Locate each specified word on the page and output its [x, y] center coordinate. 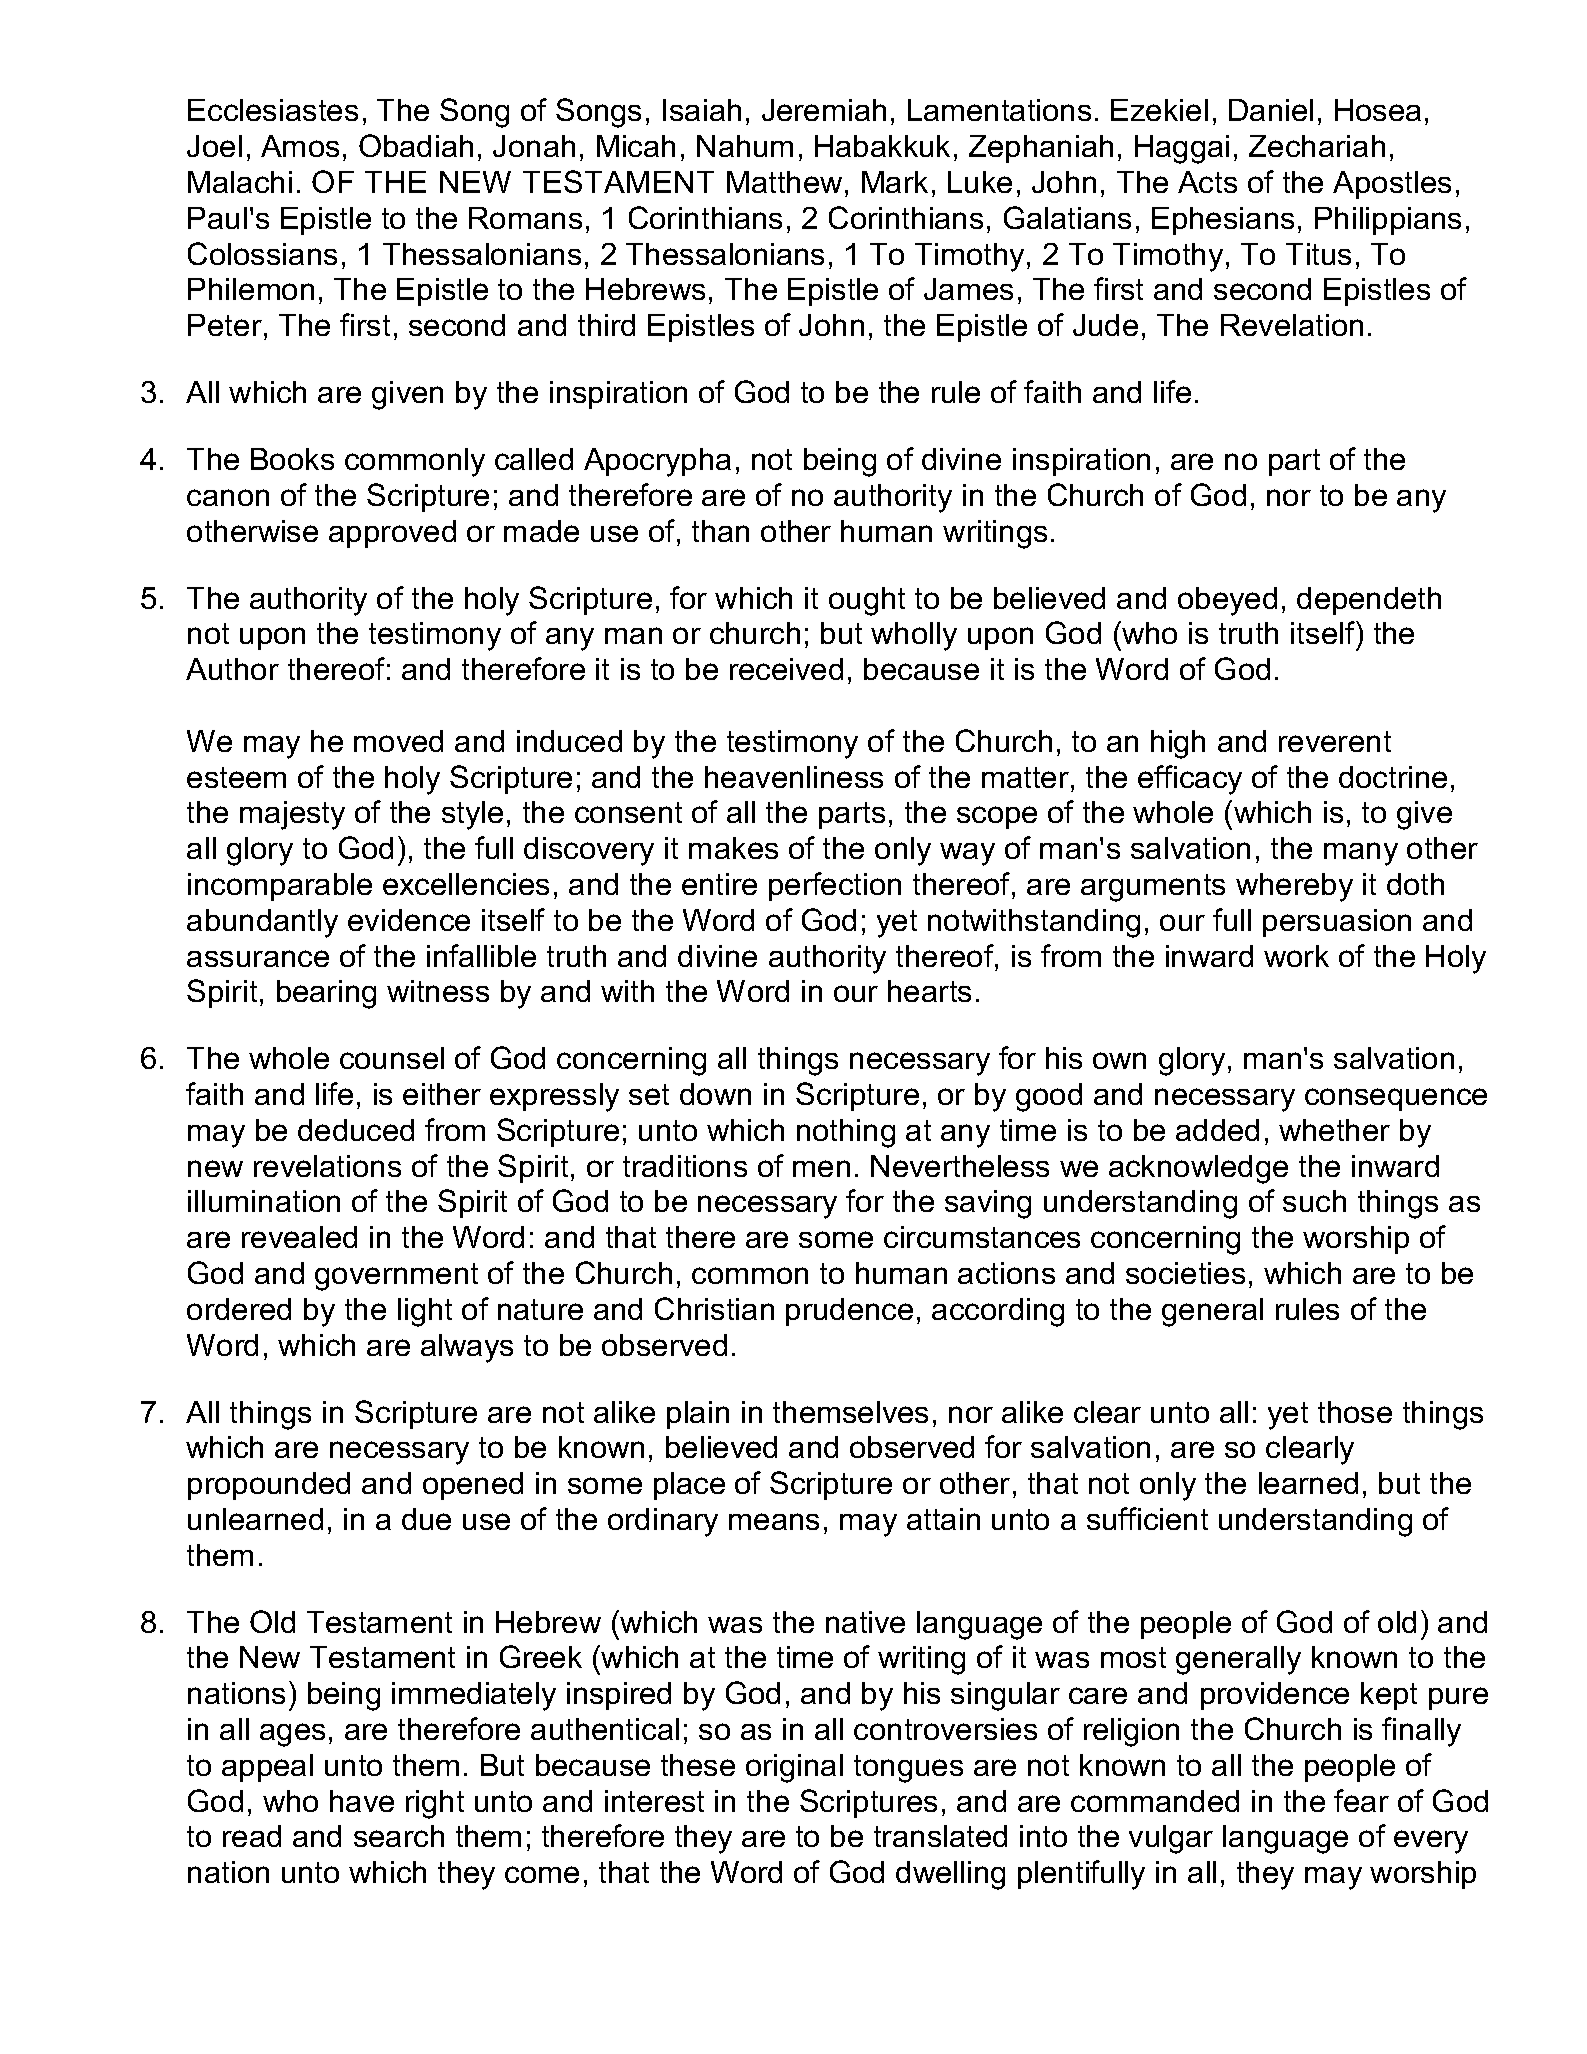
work [1296, 956]
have [362, 1801]
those [1355, 1412]
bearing [326, 994]
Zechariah [1317, 146]
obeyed [1227, 601]
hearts [929, 991]
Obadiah [416, 145]
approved [392, 534]
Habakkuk [882, 146]
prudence [849, 1312]
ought [867, 601]
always [467, 1348]
